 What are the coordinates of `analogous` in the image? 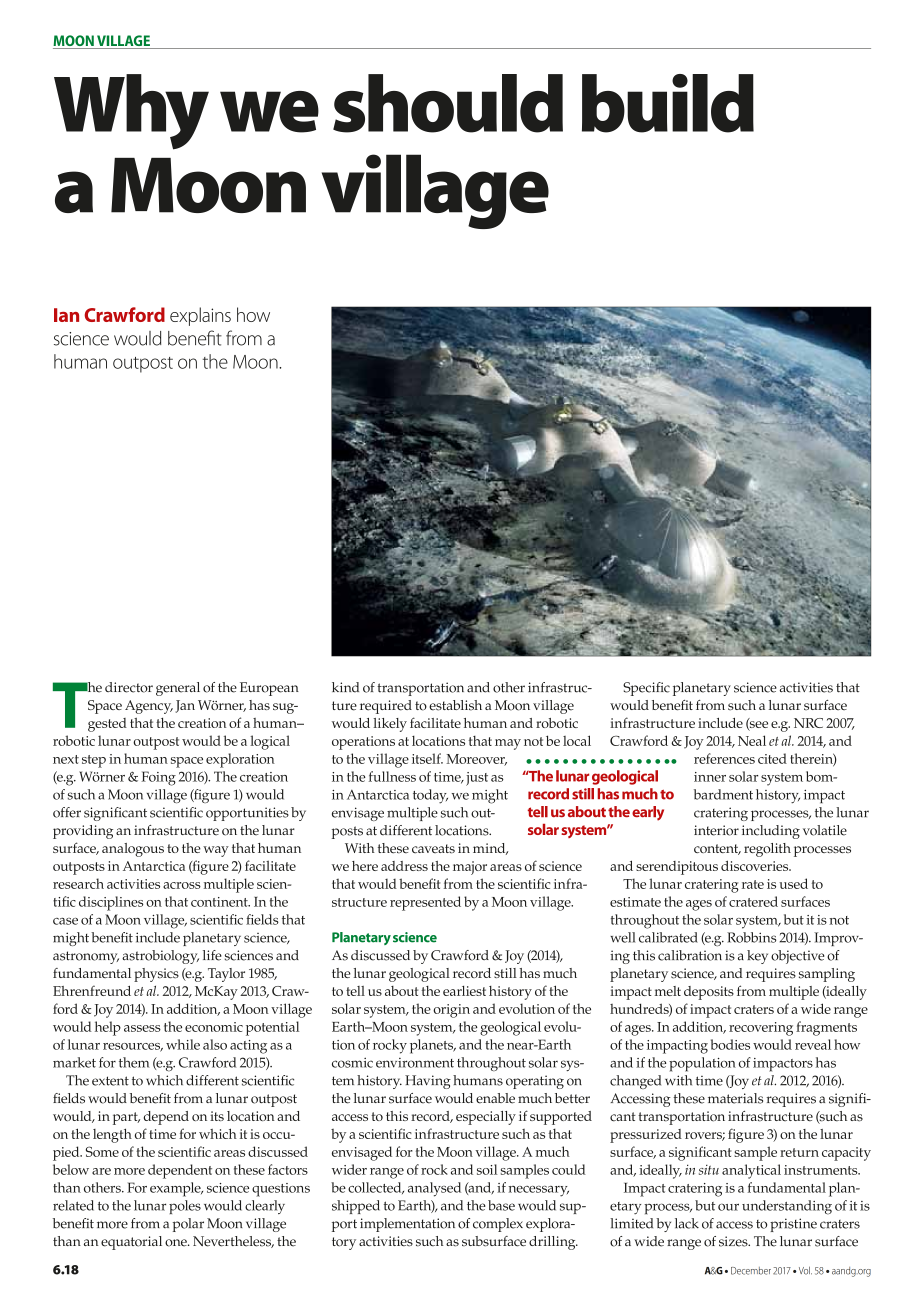 It's located at (133, 850).
